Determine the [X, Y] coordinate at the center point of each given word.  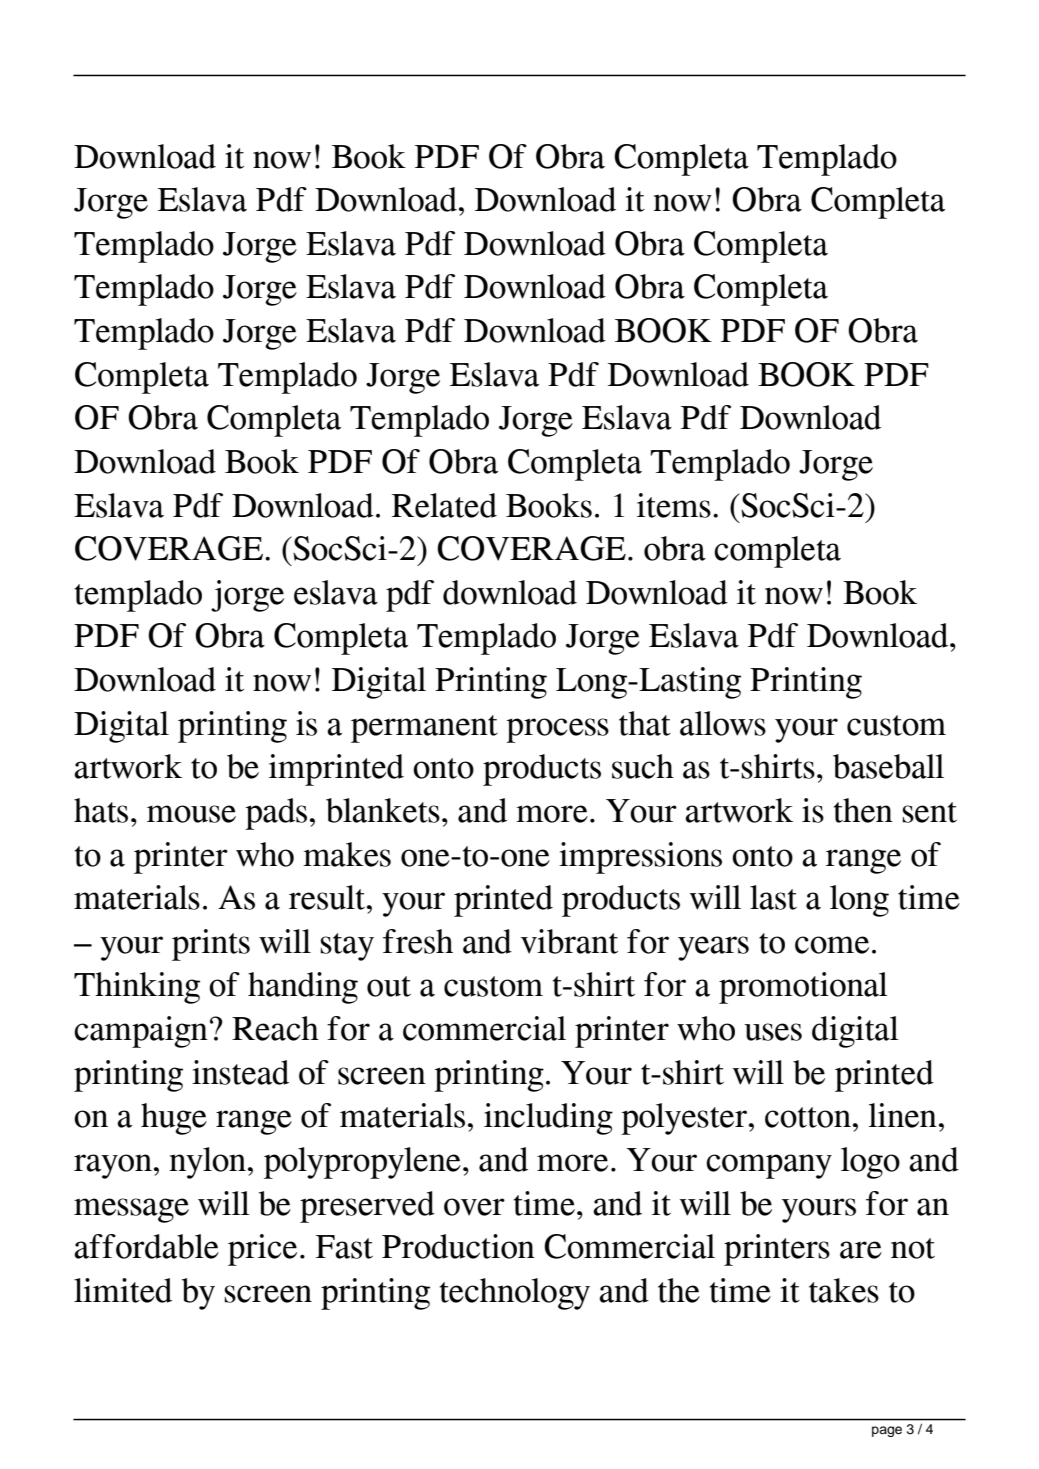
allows [723, 723]
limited [123, 1290]
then [863, 810]
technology [515, 1294]
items [674, 505]
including [548, 1119]
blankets [383, 810]
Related [444, 505]
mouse [191, 814]
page [887, 1431]
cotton [808, 1117]
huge [174, 1119]
